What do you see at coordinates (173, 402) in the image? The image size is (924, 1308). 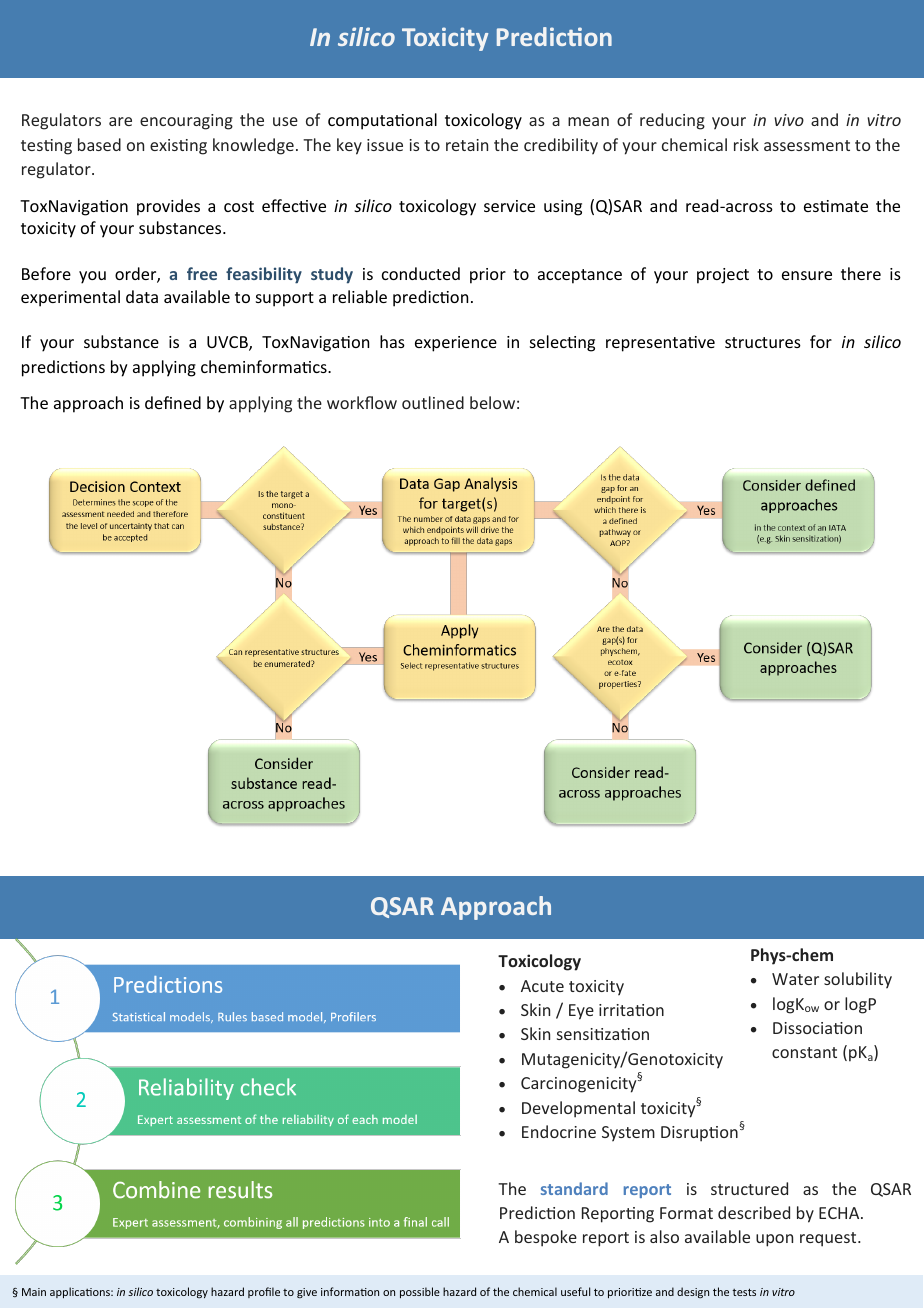 I see `defined` at bounding box center [173, 402].
